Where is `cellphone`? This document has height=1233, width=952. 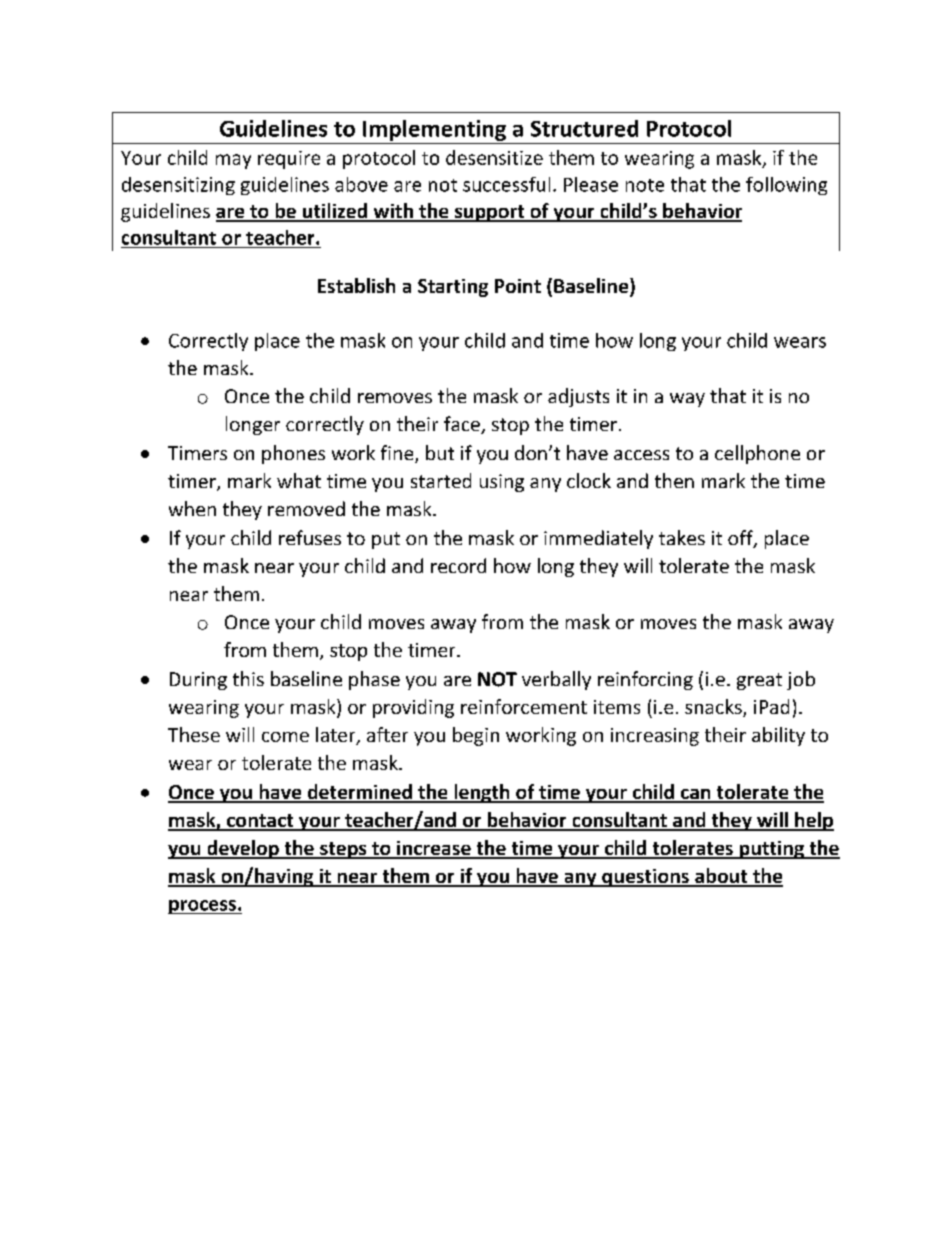 cellphone is located at coordinates (757, 454).
